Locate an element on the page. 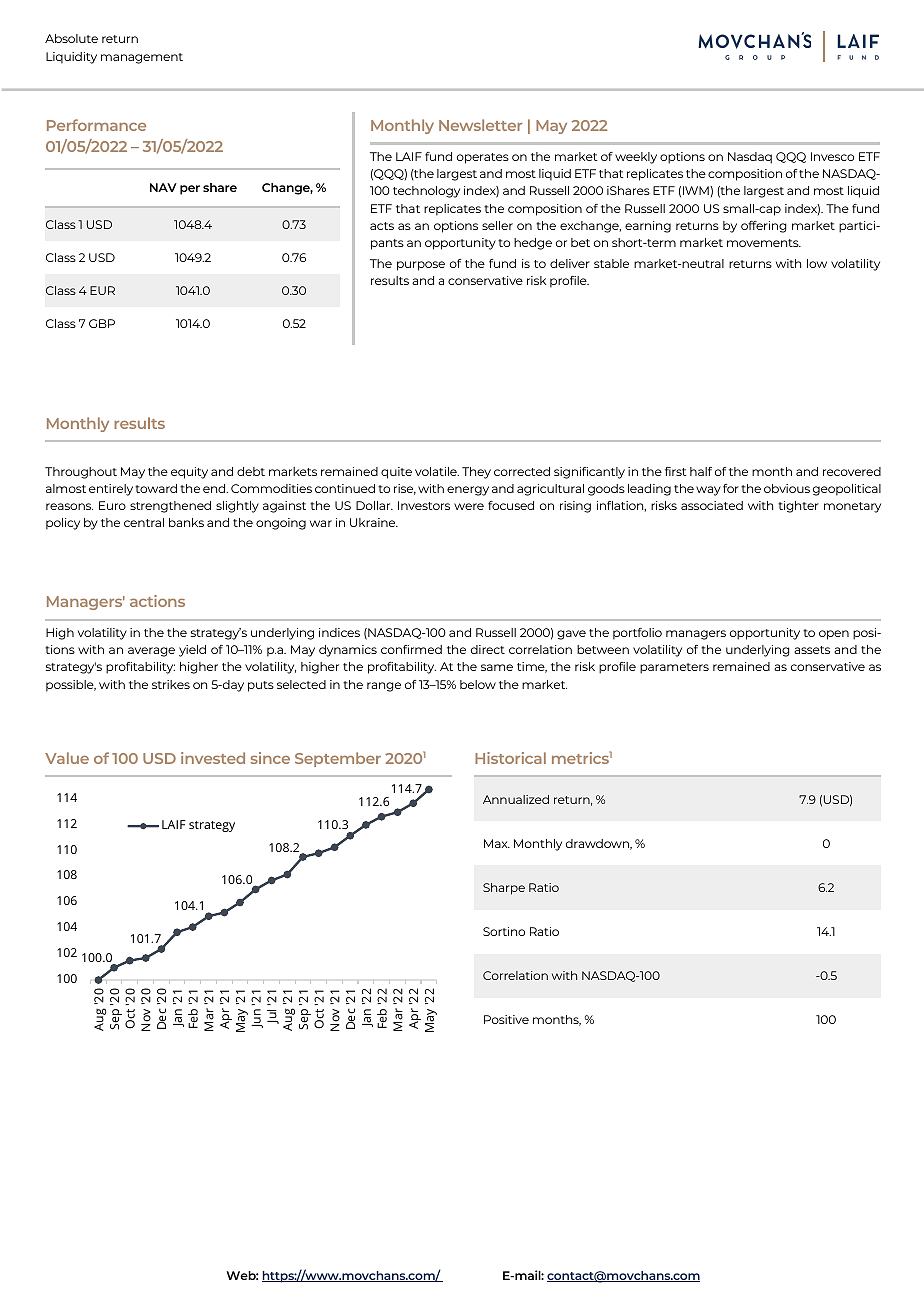  offering is located at coordinates (764, 227).
